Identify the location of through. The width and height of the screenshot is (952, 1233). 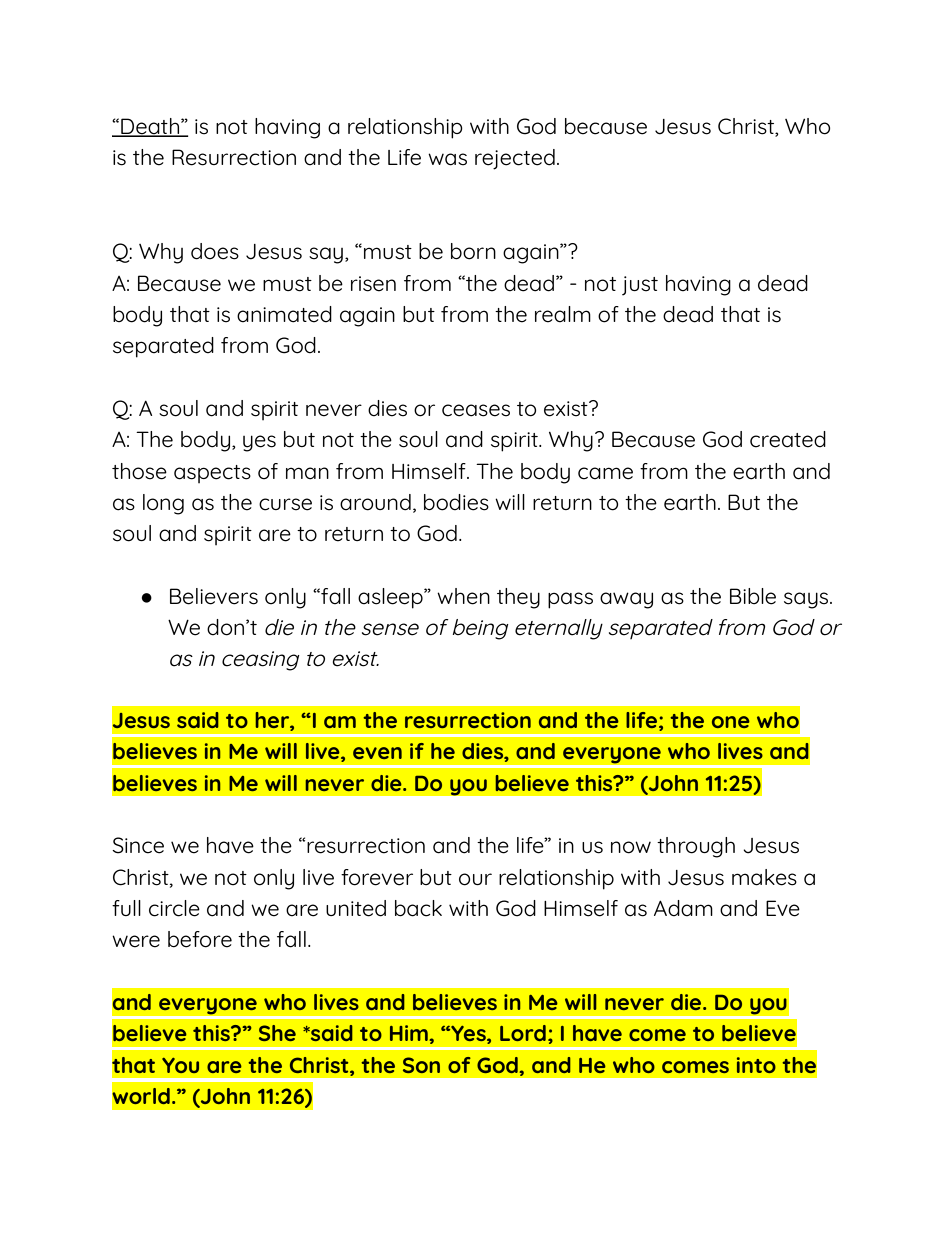
(696, 847).
